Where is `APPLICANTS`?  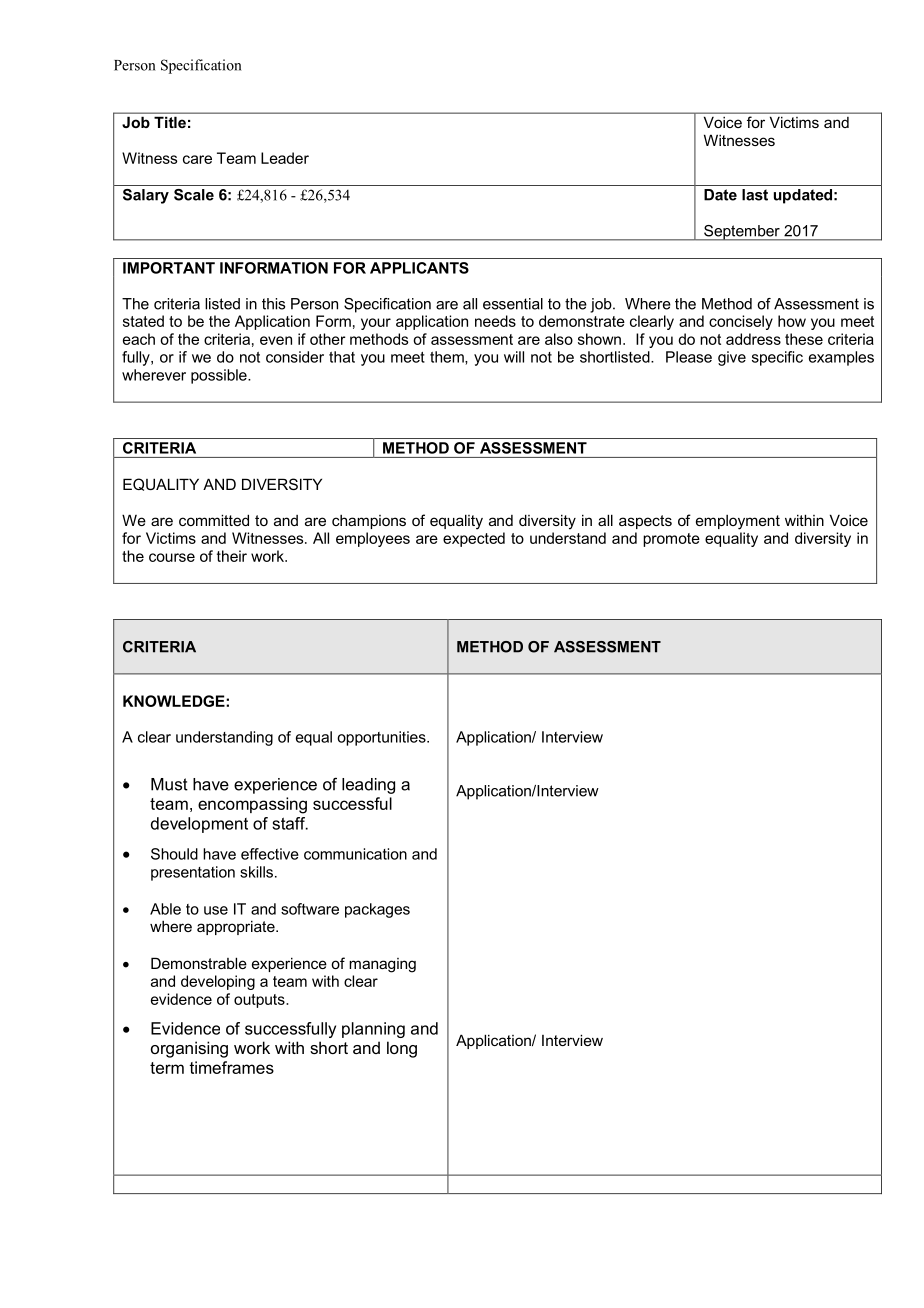 APPLICANTS is located at coordinates (419, 268).
